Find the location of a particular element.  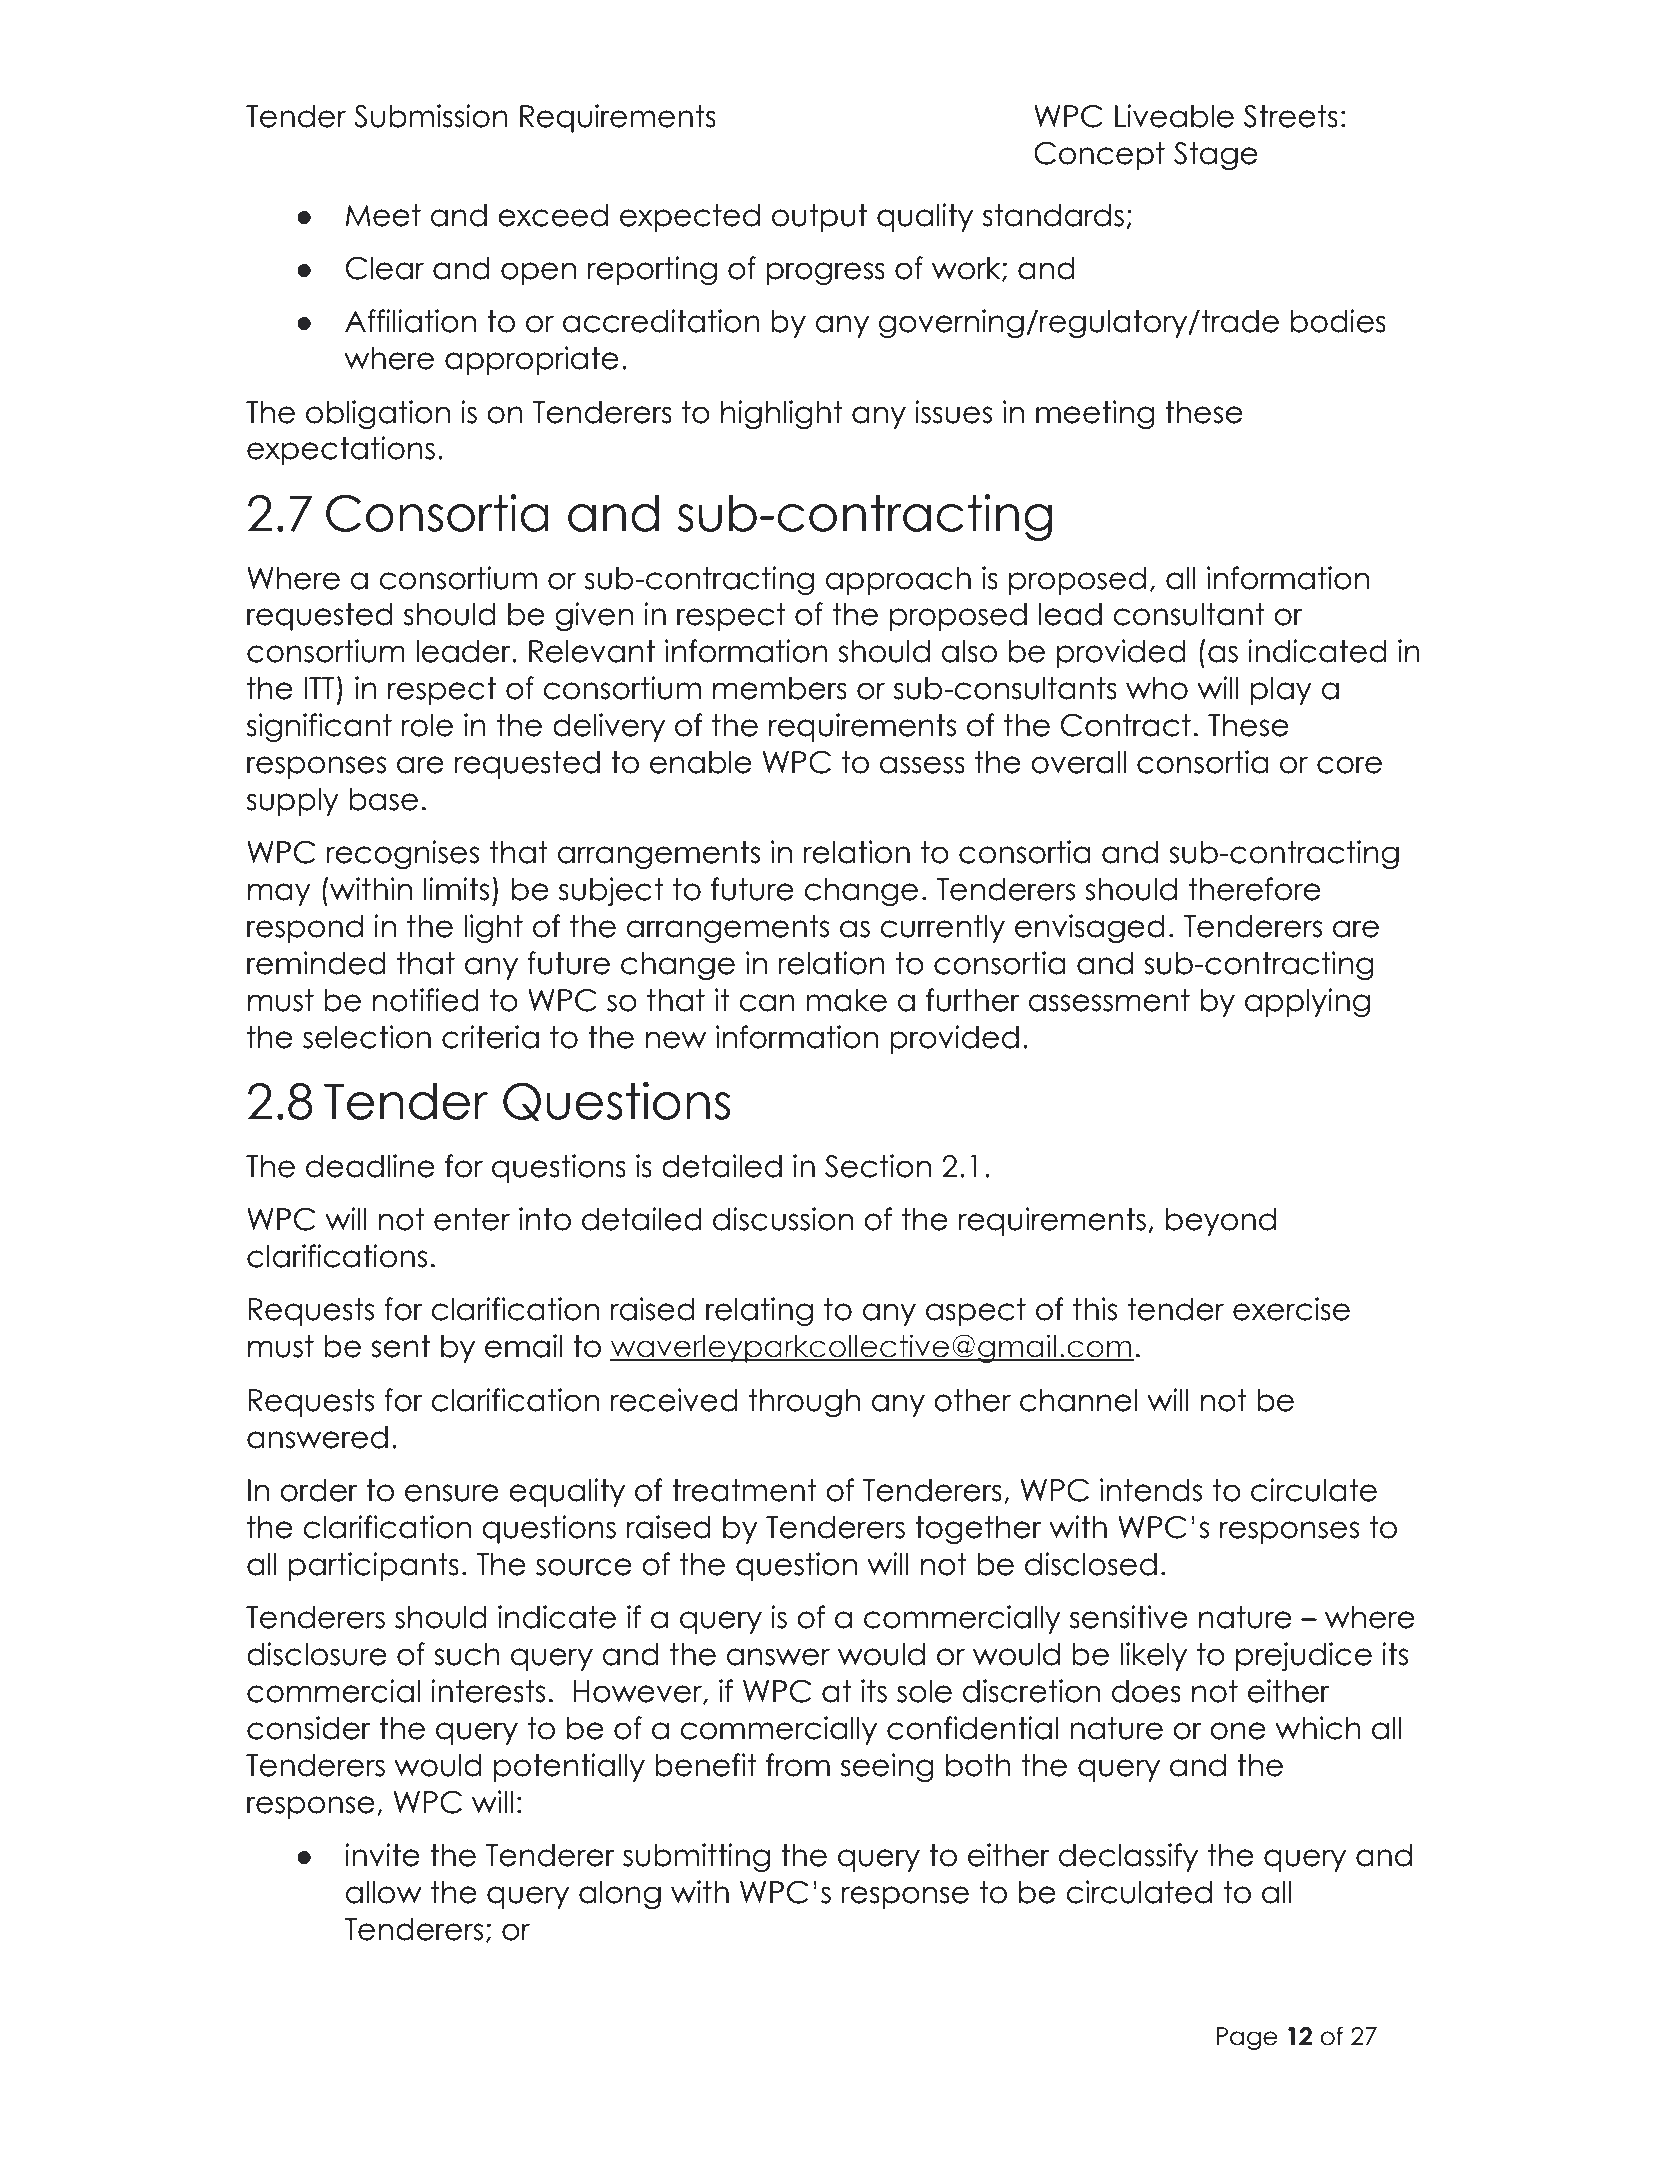

play is located at coordinates (1281, 691).
